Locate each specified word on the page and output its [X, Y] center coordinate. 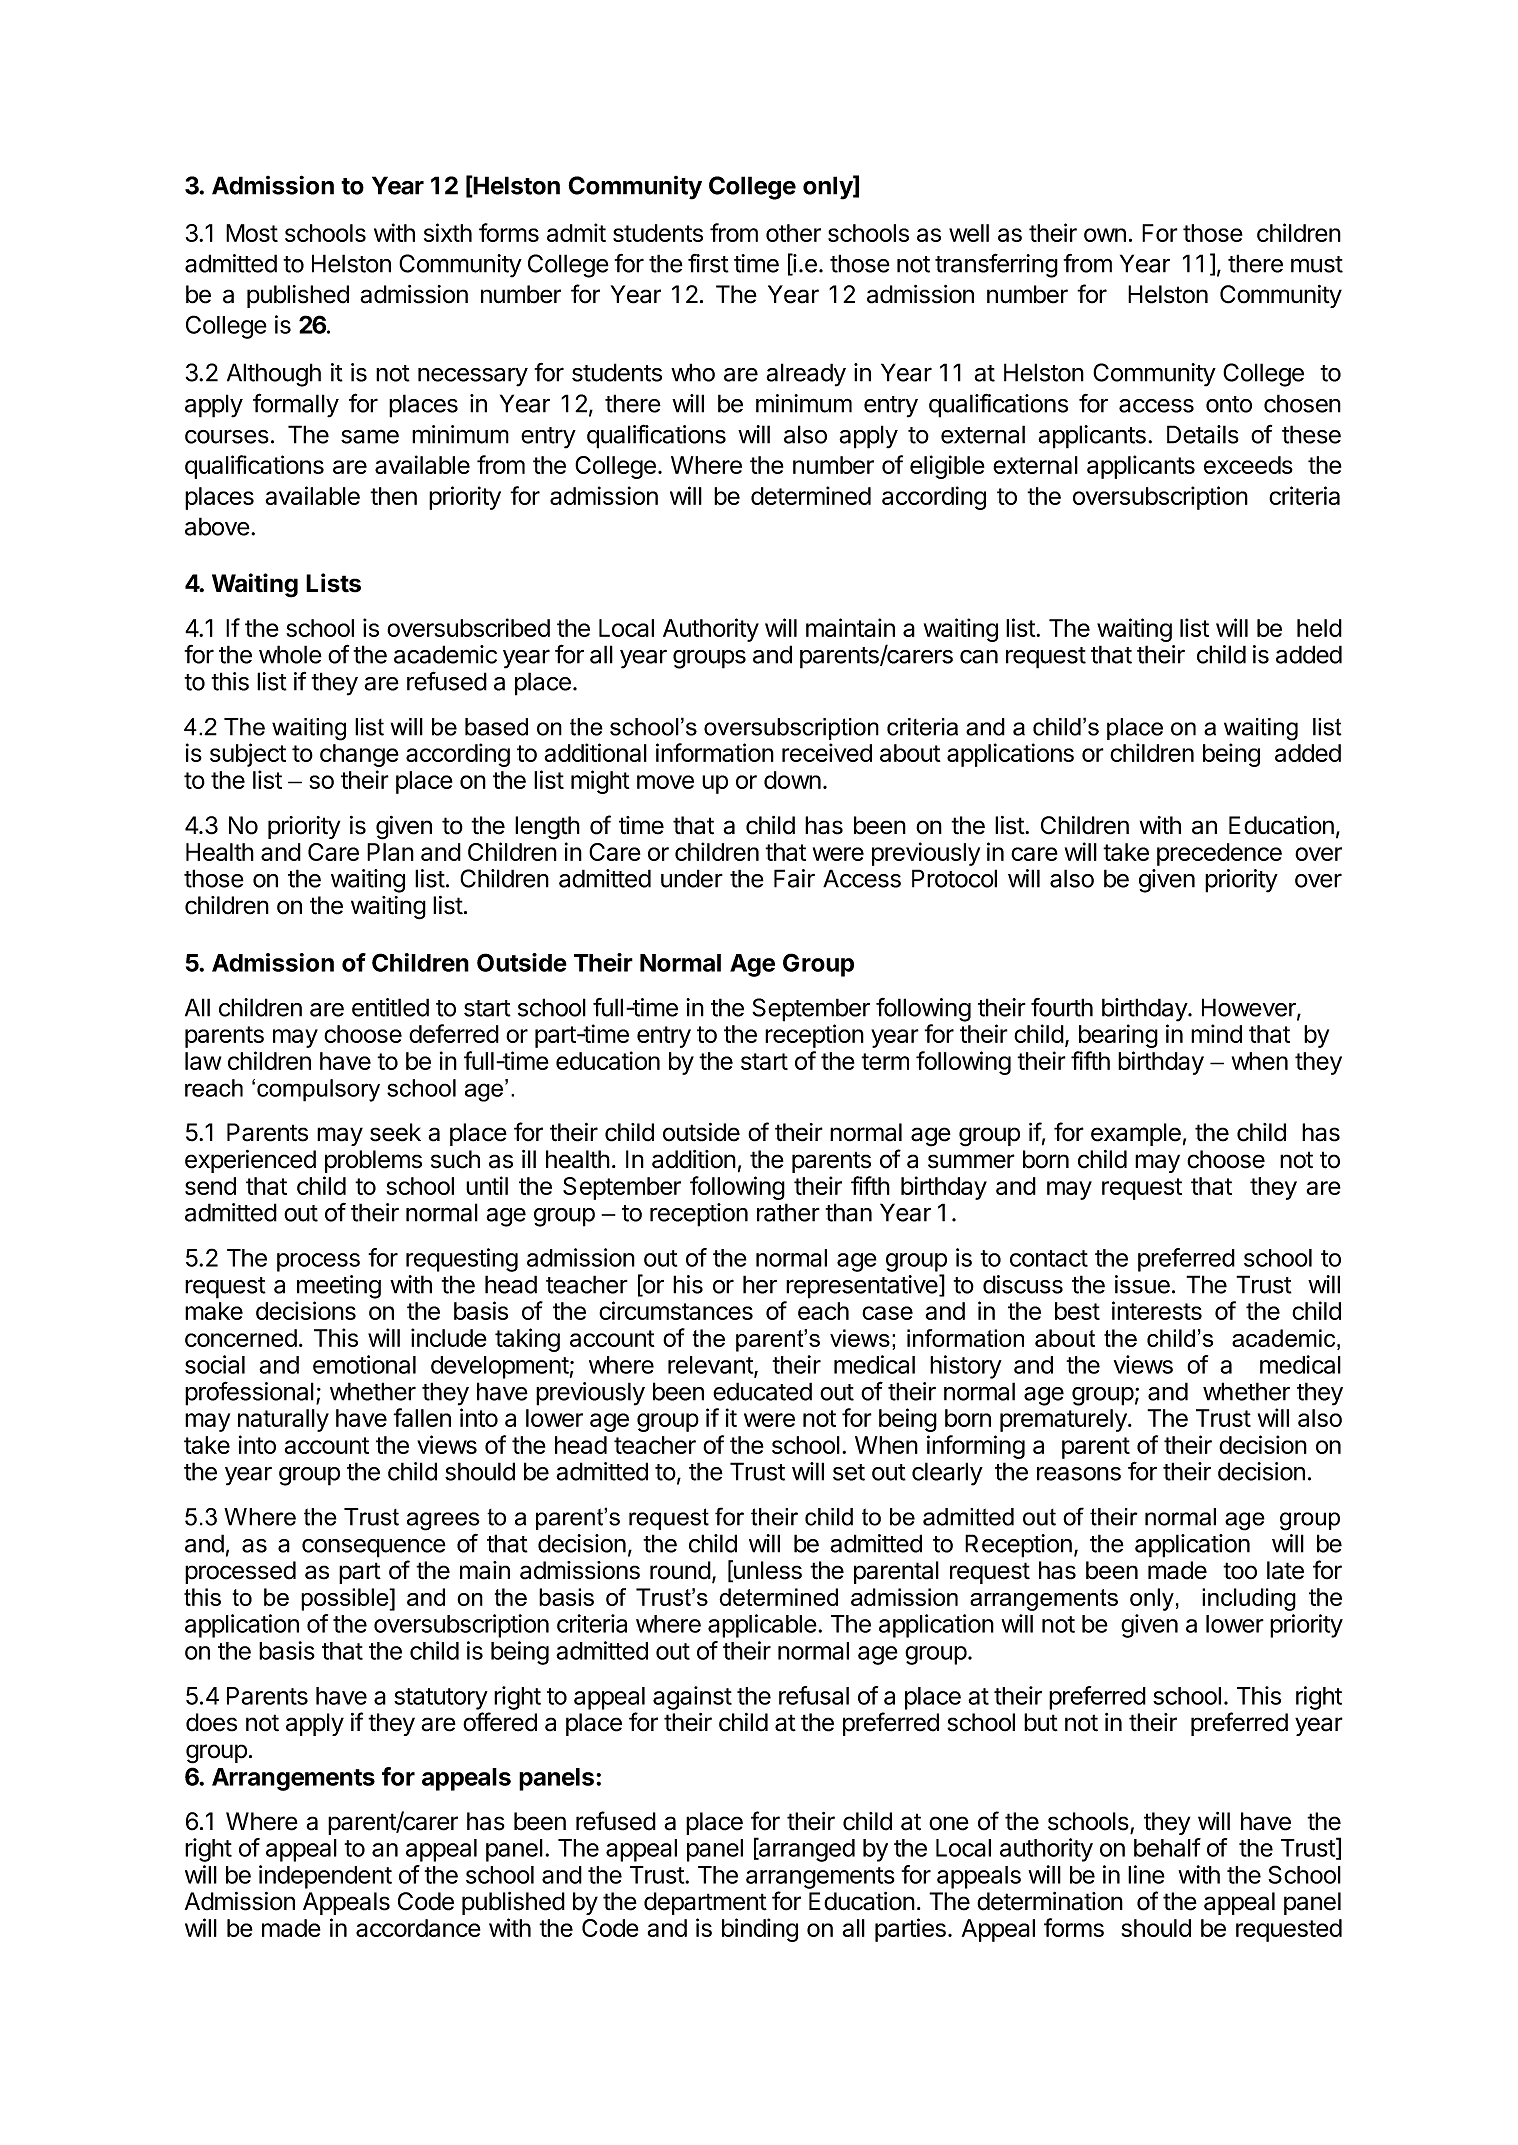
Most [252, 233]
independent [325, 1877]
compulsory [318, 1090]
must [1317, 264]
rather [788, 1212]
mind [1216, 1033]
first [708, 263]
